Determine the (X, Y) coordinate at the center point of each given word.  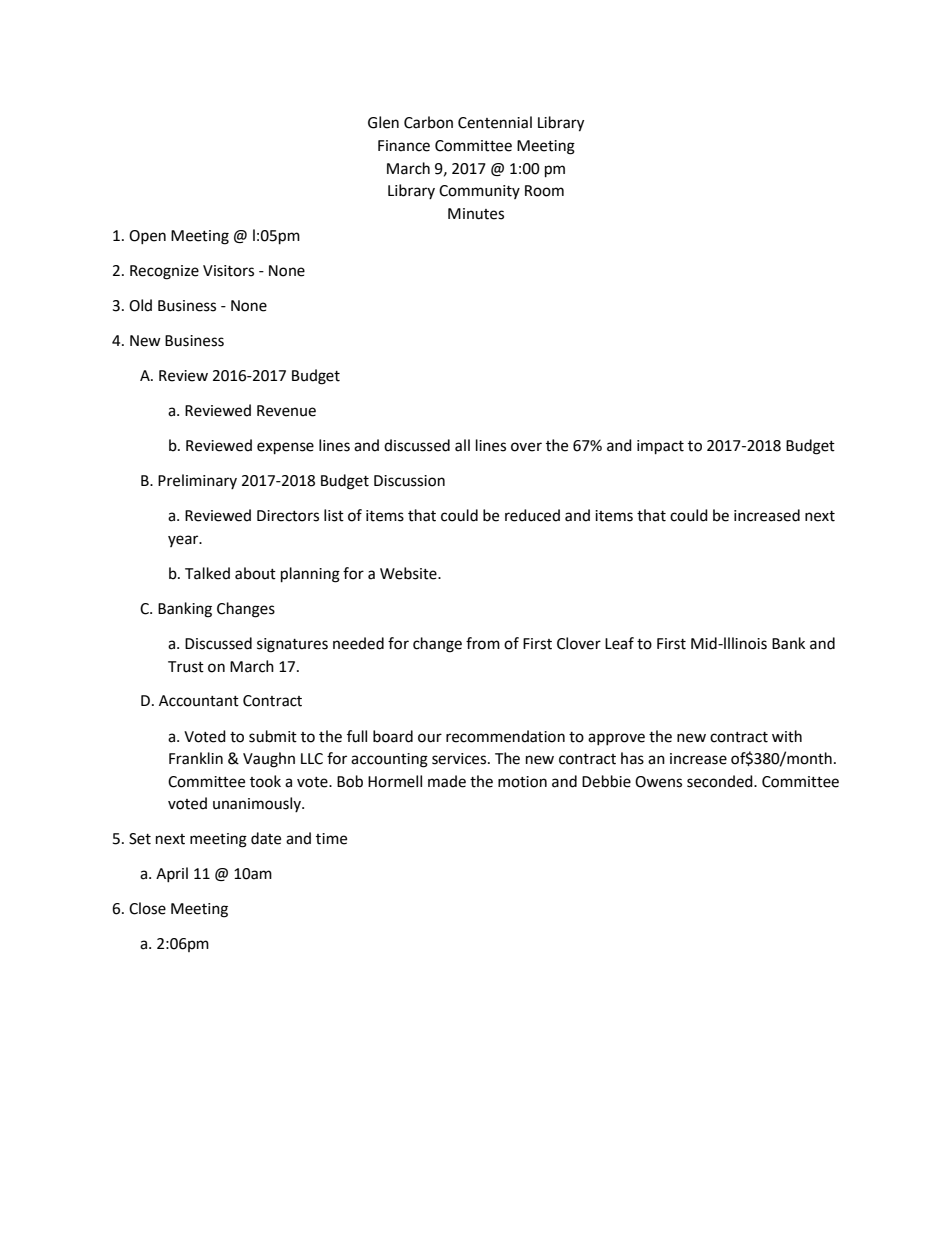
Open (147, 237)
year (184, 541)
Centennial (495, 122)
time (331, 839)
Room (544, 191)
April (172, 874)
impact (660, 447)
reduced (532, 515)
